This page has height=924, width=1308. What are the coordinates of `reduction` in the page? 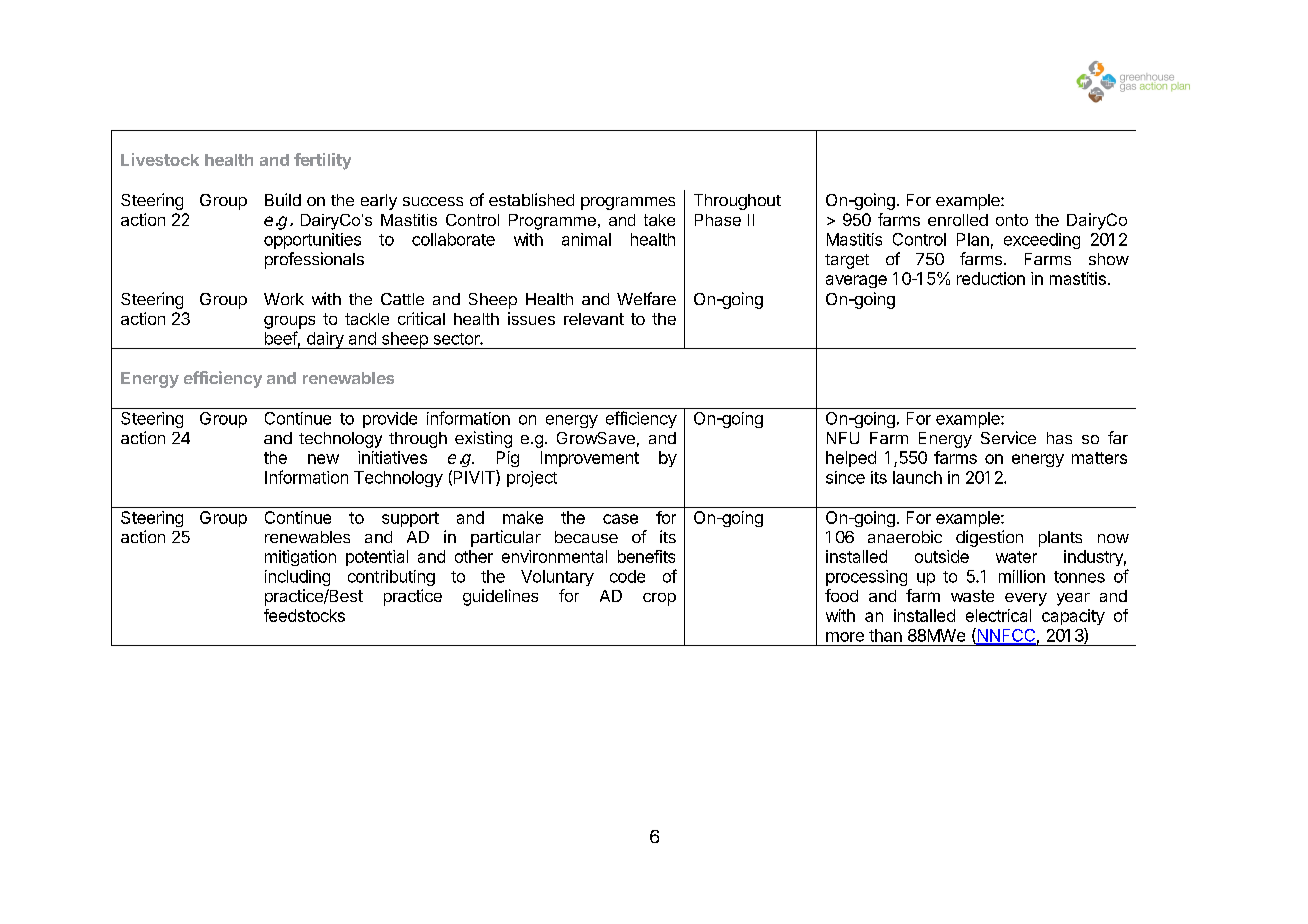 It's located at (991, 278).
